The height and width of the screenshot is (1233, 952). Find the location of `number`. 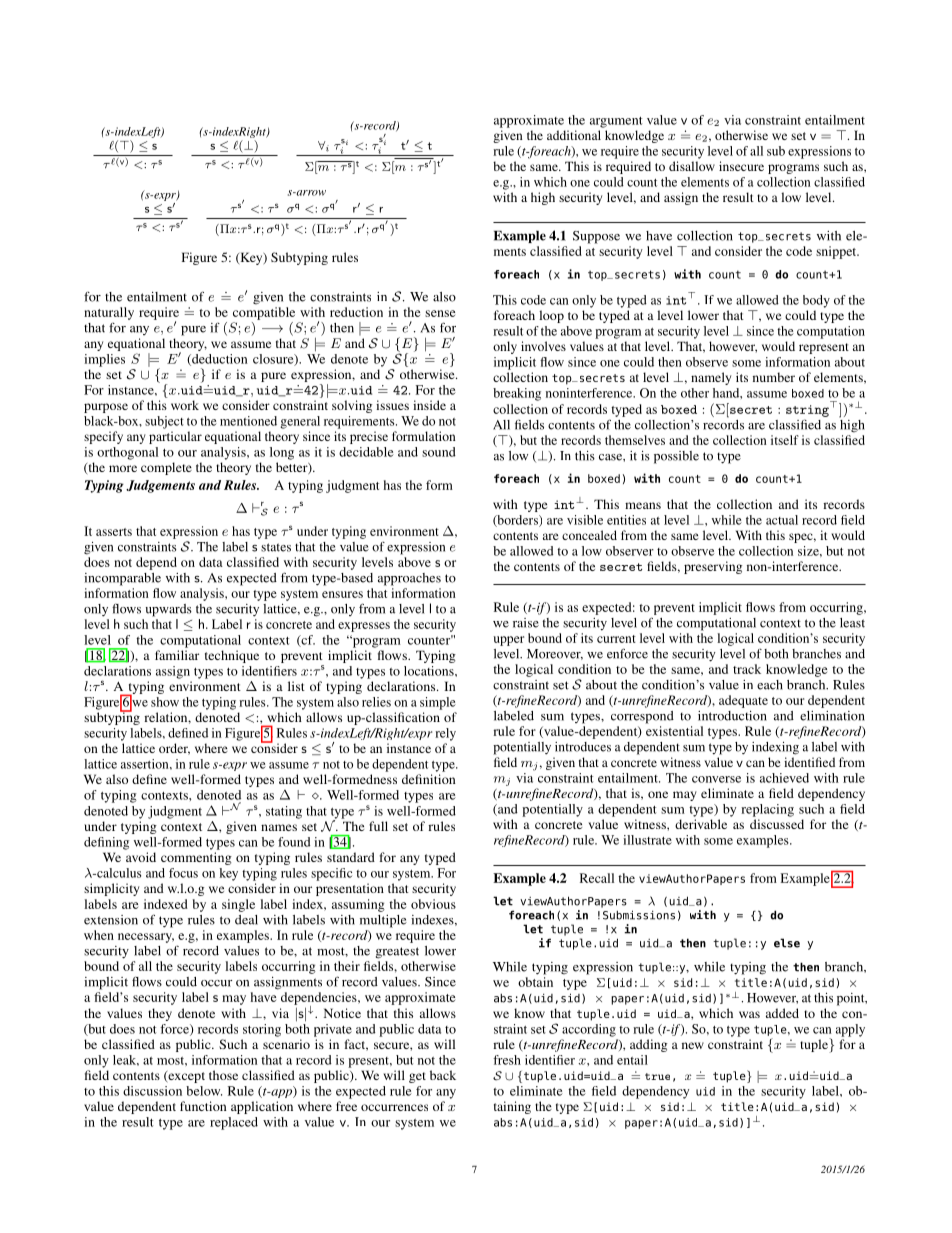

number is located at coordinates (774, 377).
